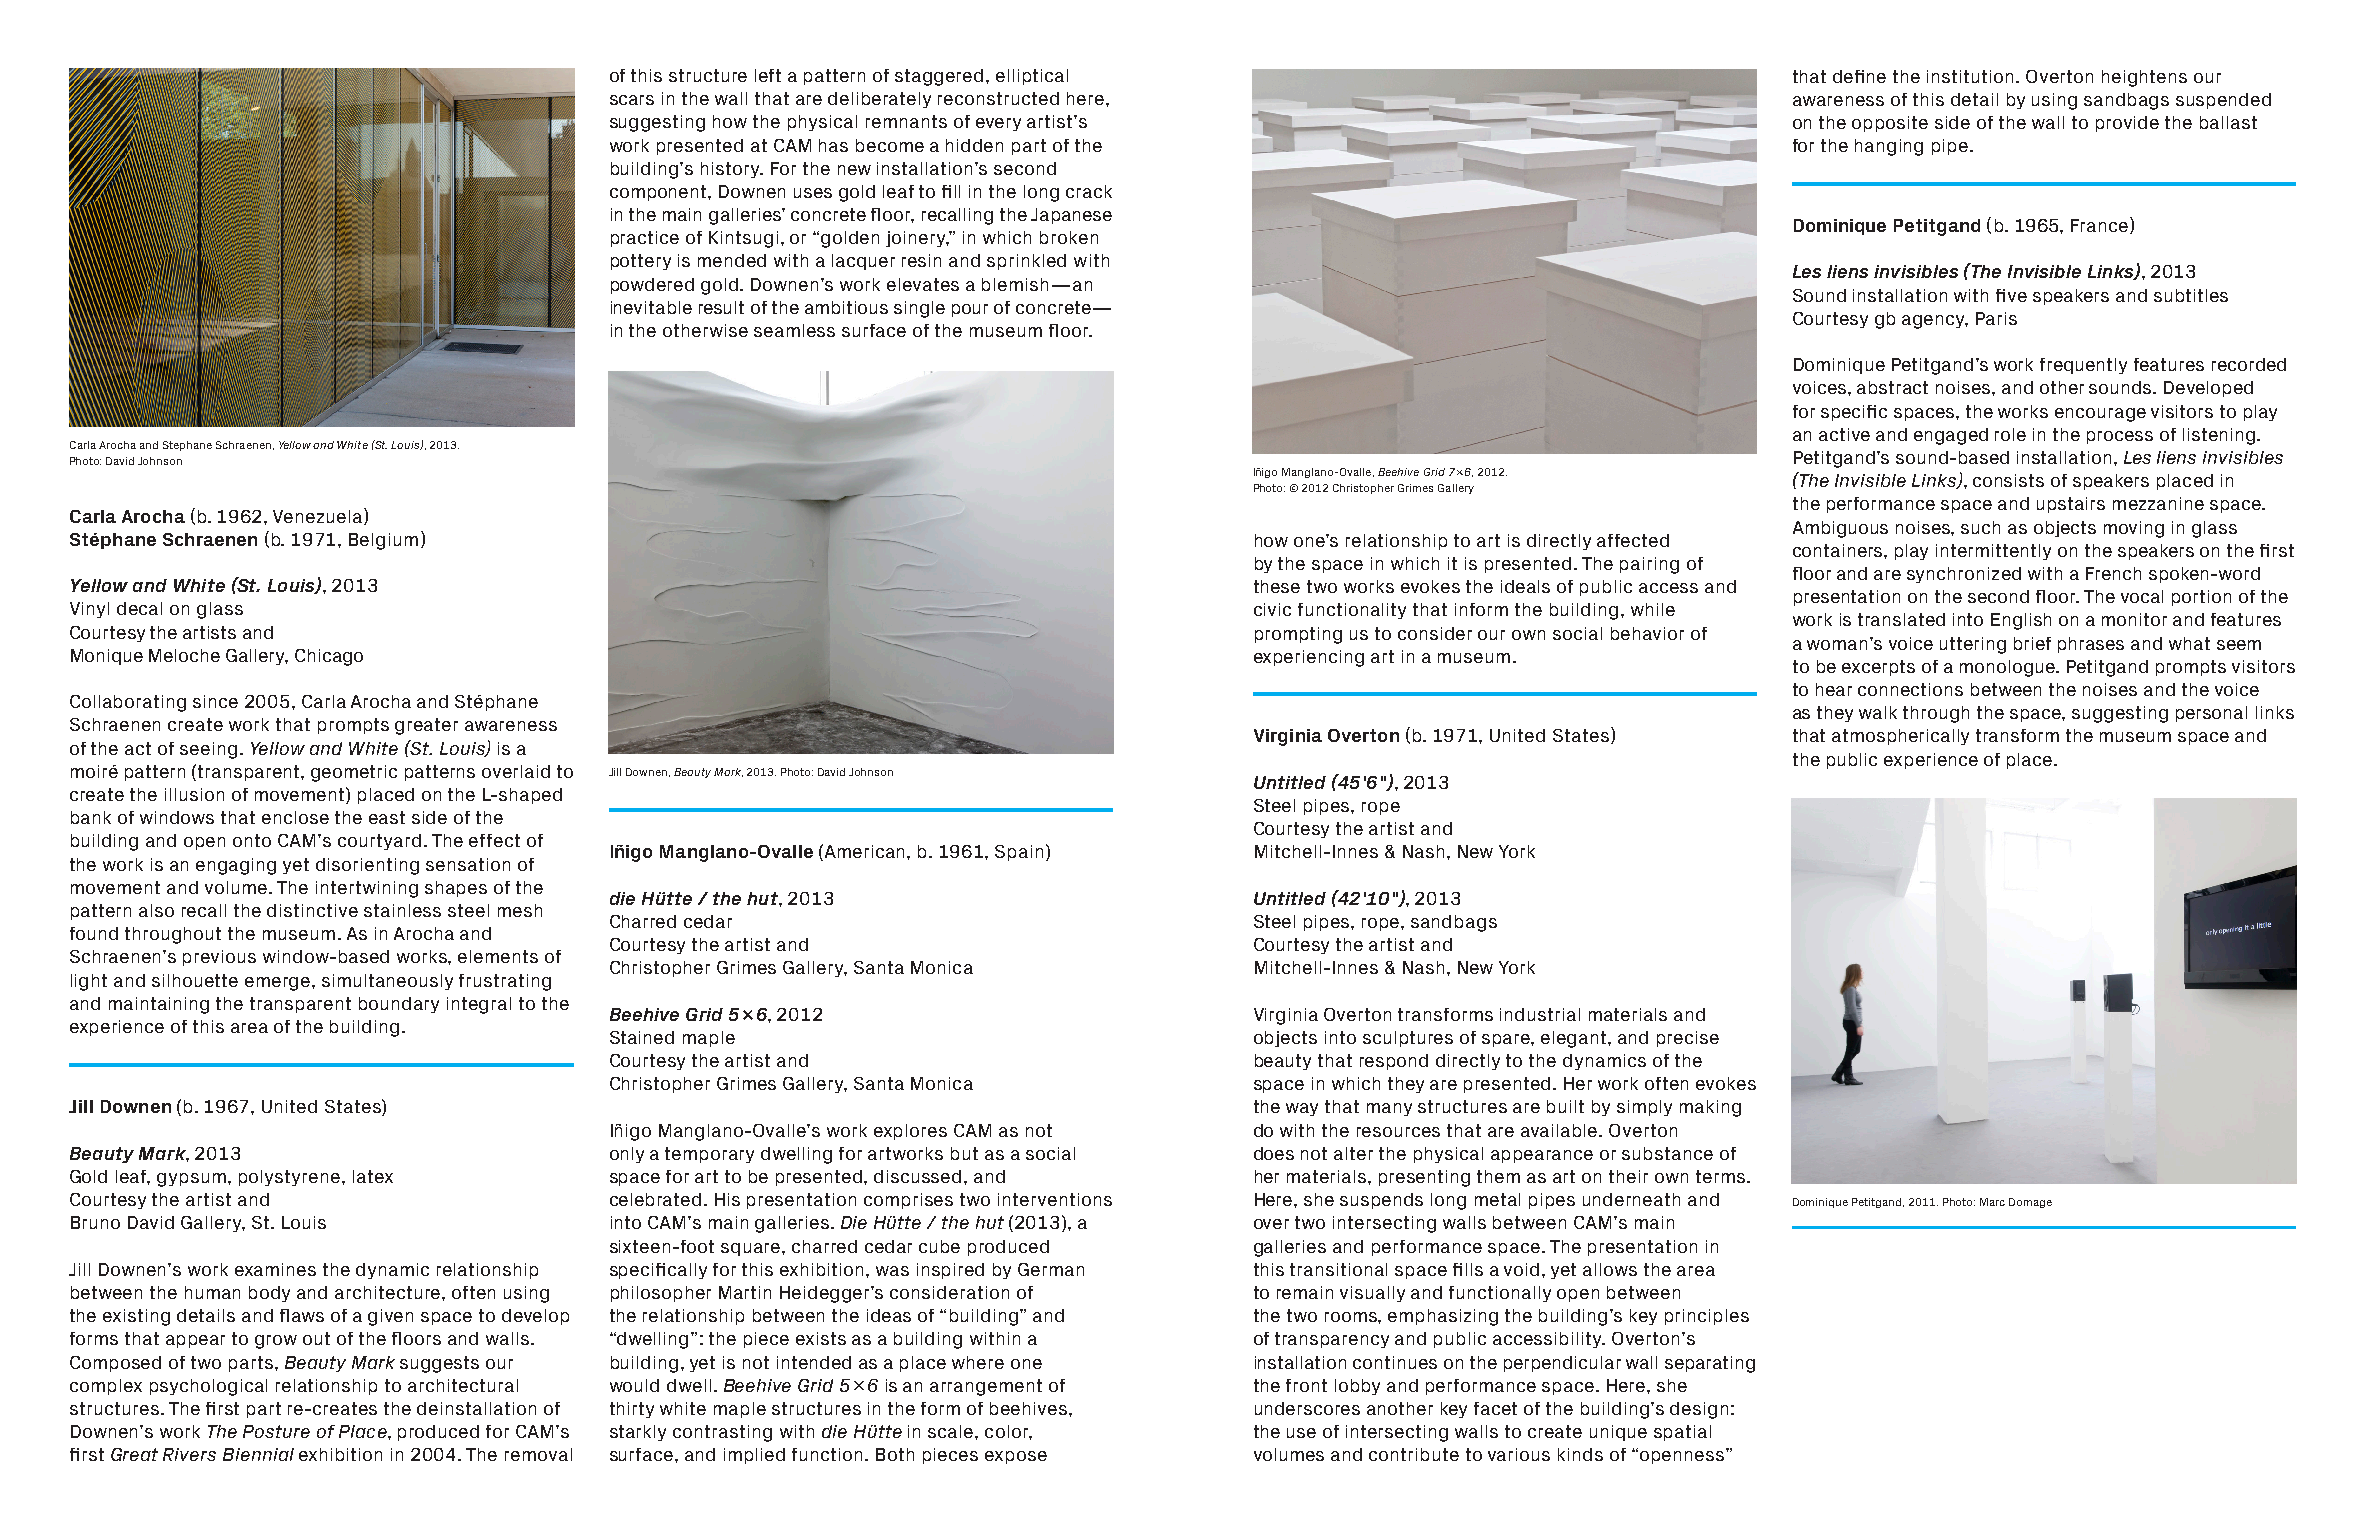 The image size is (2366, 1531). What do you see at coordinates (354, 773) in the screenshot?
I see `geometric` at bounding box center [354, 773].
